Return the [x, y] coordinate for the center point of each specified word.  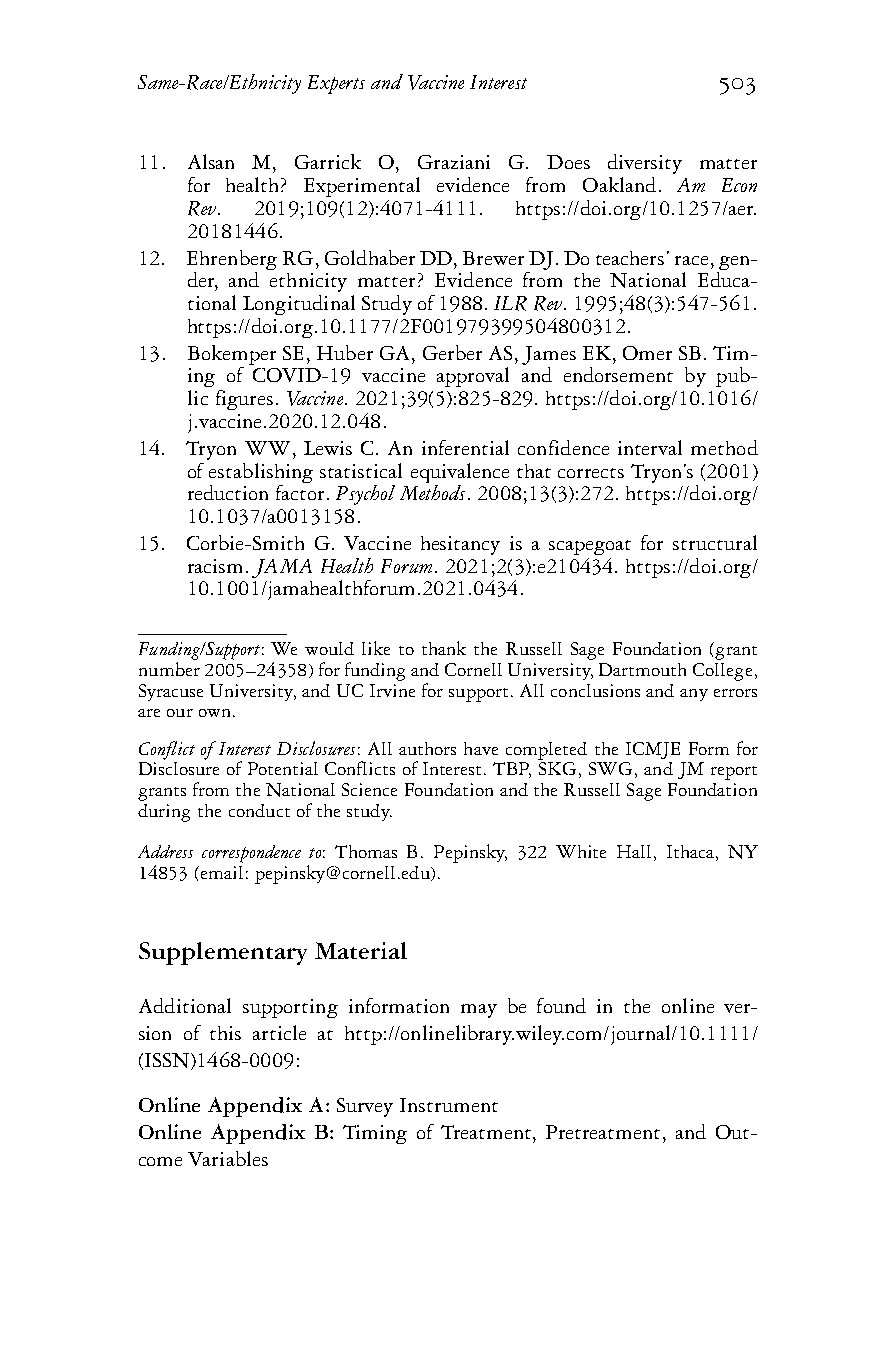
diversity [645, 164]
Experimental [362, 187]
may [479, 1011]
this [225, 1033]
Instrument [449, 1105]
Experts [336, 84]
